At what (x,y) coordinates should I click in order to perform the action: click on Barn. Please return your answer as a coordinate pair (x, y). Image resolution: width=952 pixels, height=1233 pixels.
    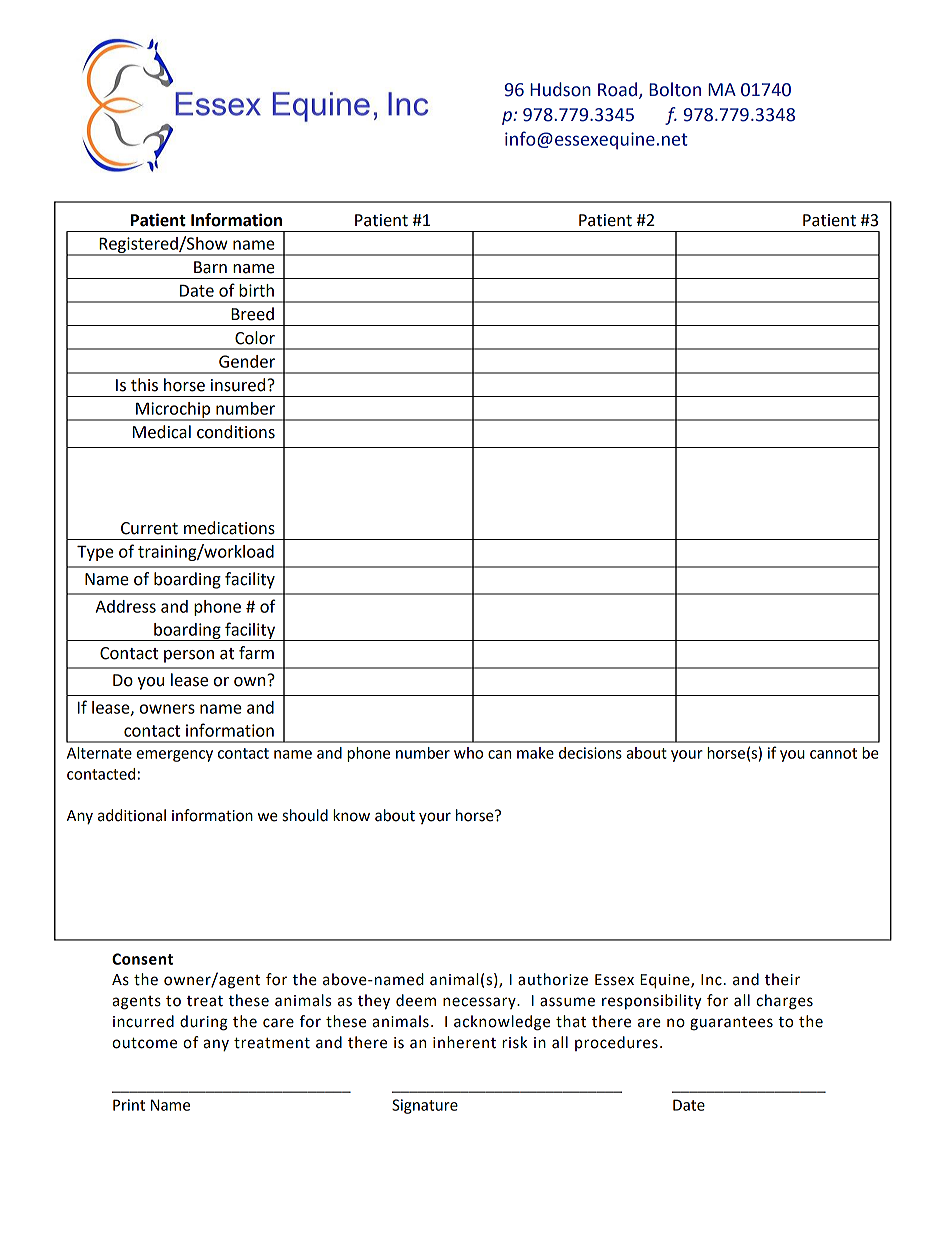
    Looking at the image, I should click on (210, 267).
